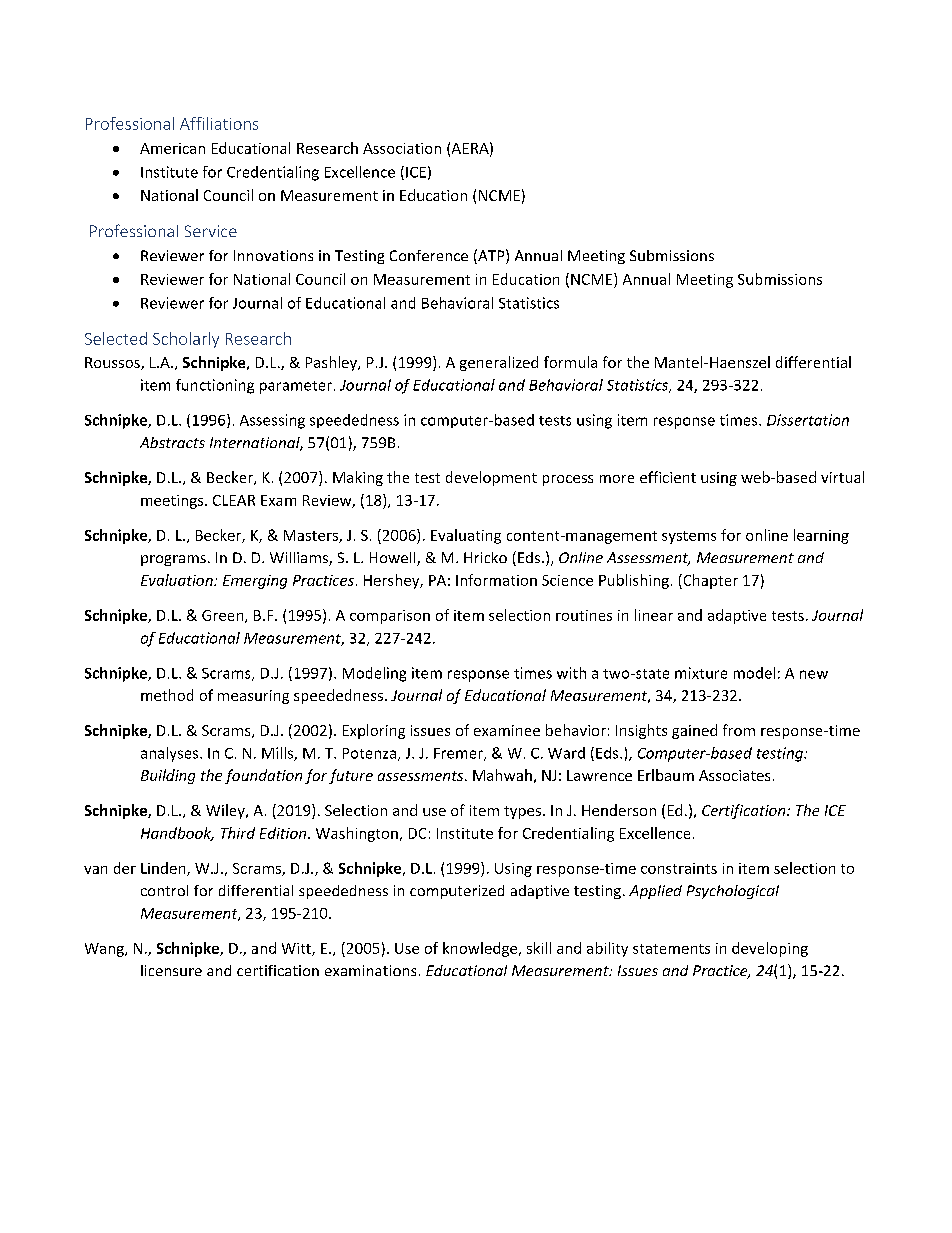  What do you see at coordinates (173, 560) in the image?
I see `programs` at bounding box center [173, 560].
